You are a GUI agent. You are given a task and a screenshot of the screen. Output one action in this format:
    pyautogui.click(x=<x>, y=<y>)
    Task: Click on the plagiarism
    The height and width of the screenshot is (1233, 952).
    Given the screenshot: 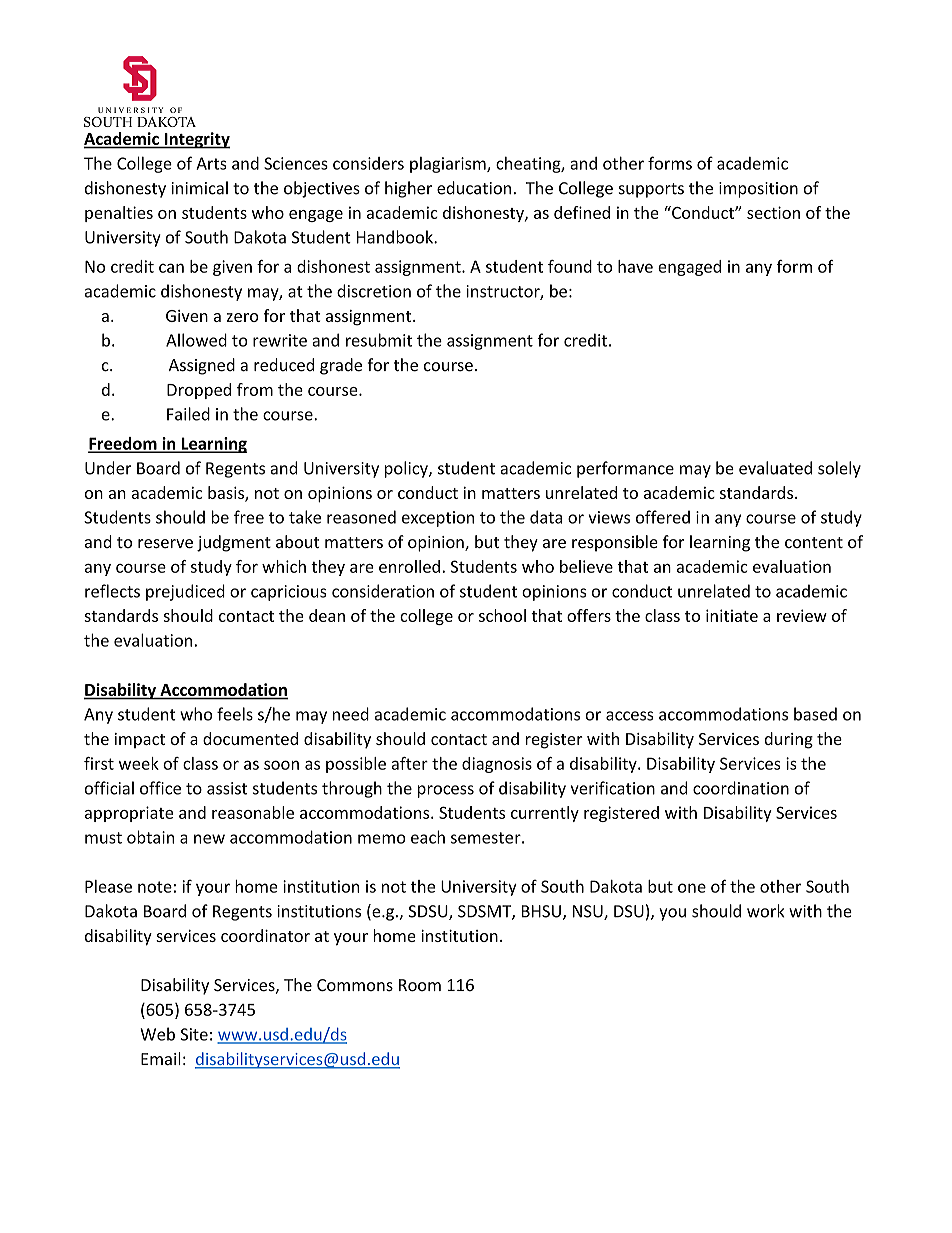 What is the action you would take?
    pyautogui.click(x=449, y=165)
